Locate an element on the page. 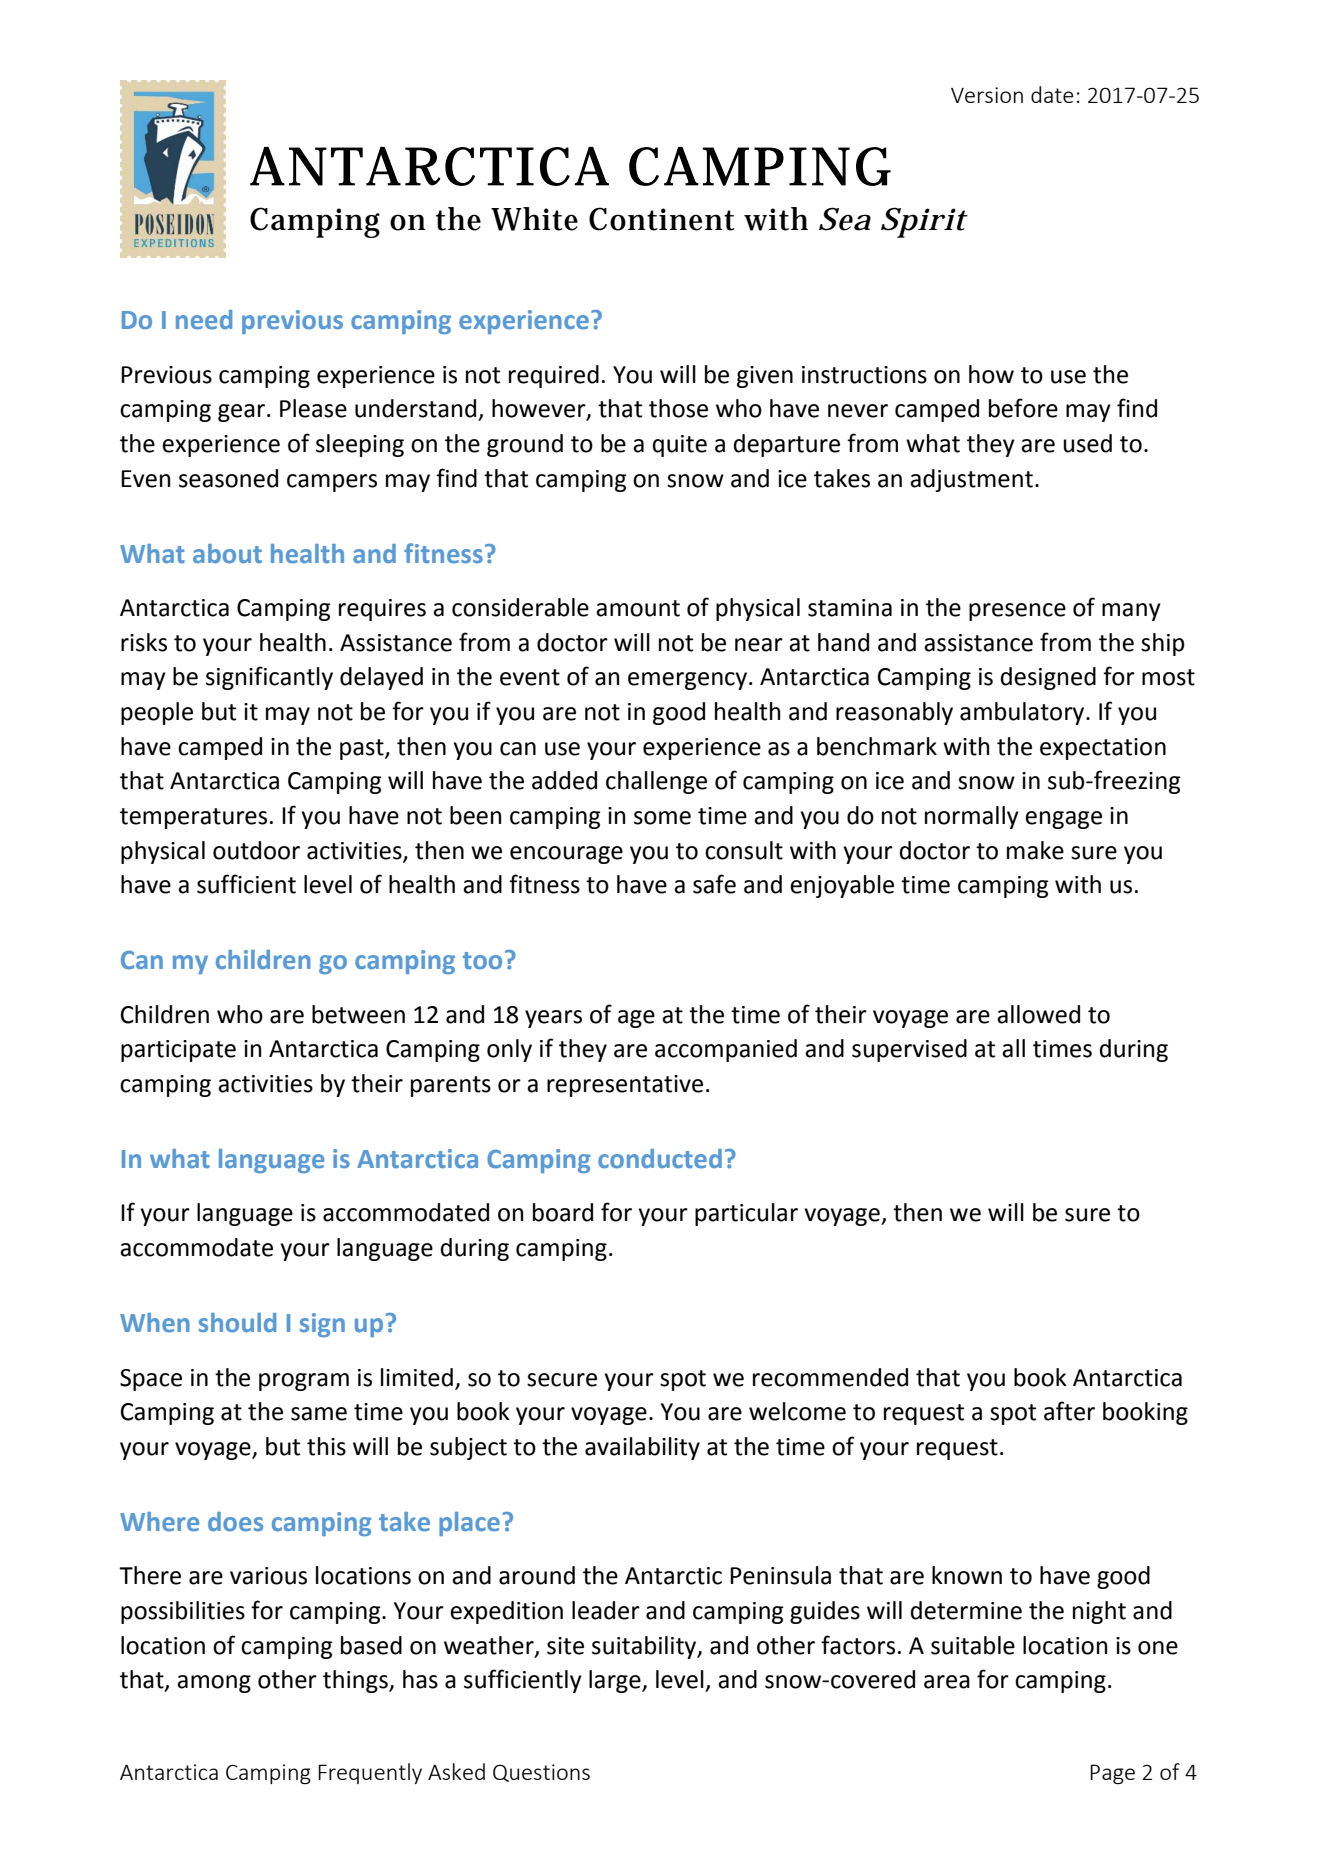  about is located at coordinates (227, 554).
